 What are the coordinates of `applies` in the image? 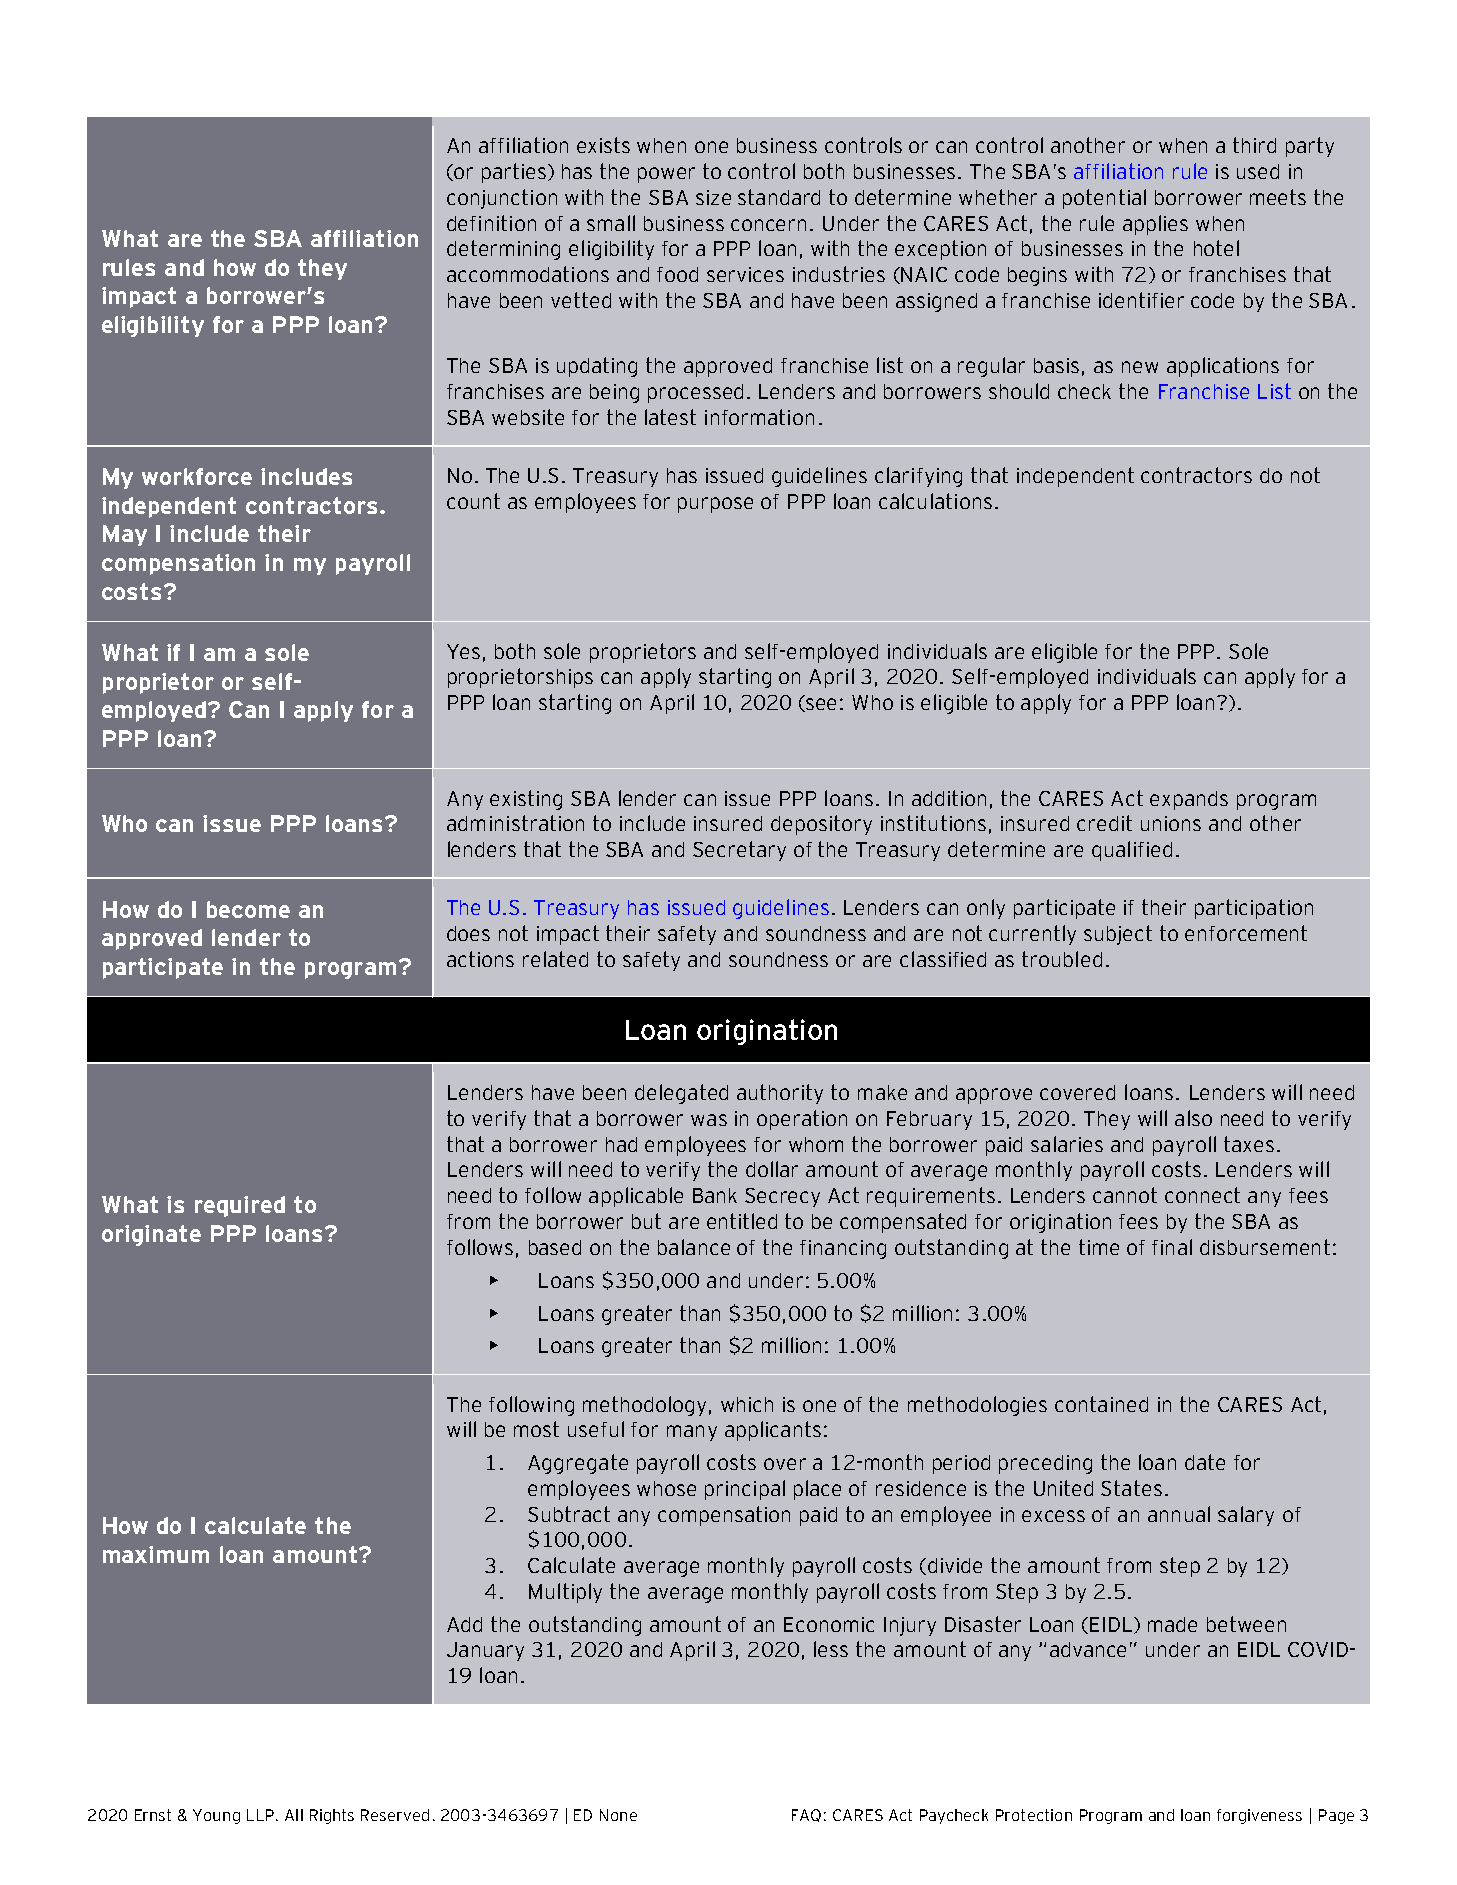 It's located at (1155, 225).
